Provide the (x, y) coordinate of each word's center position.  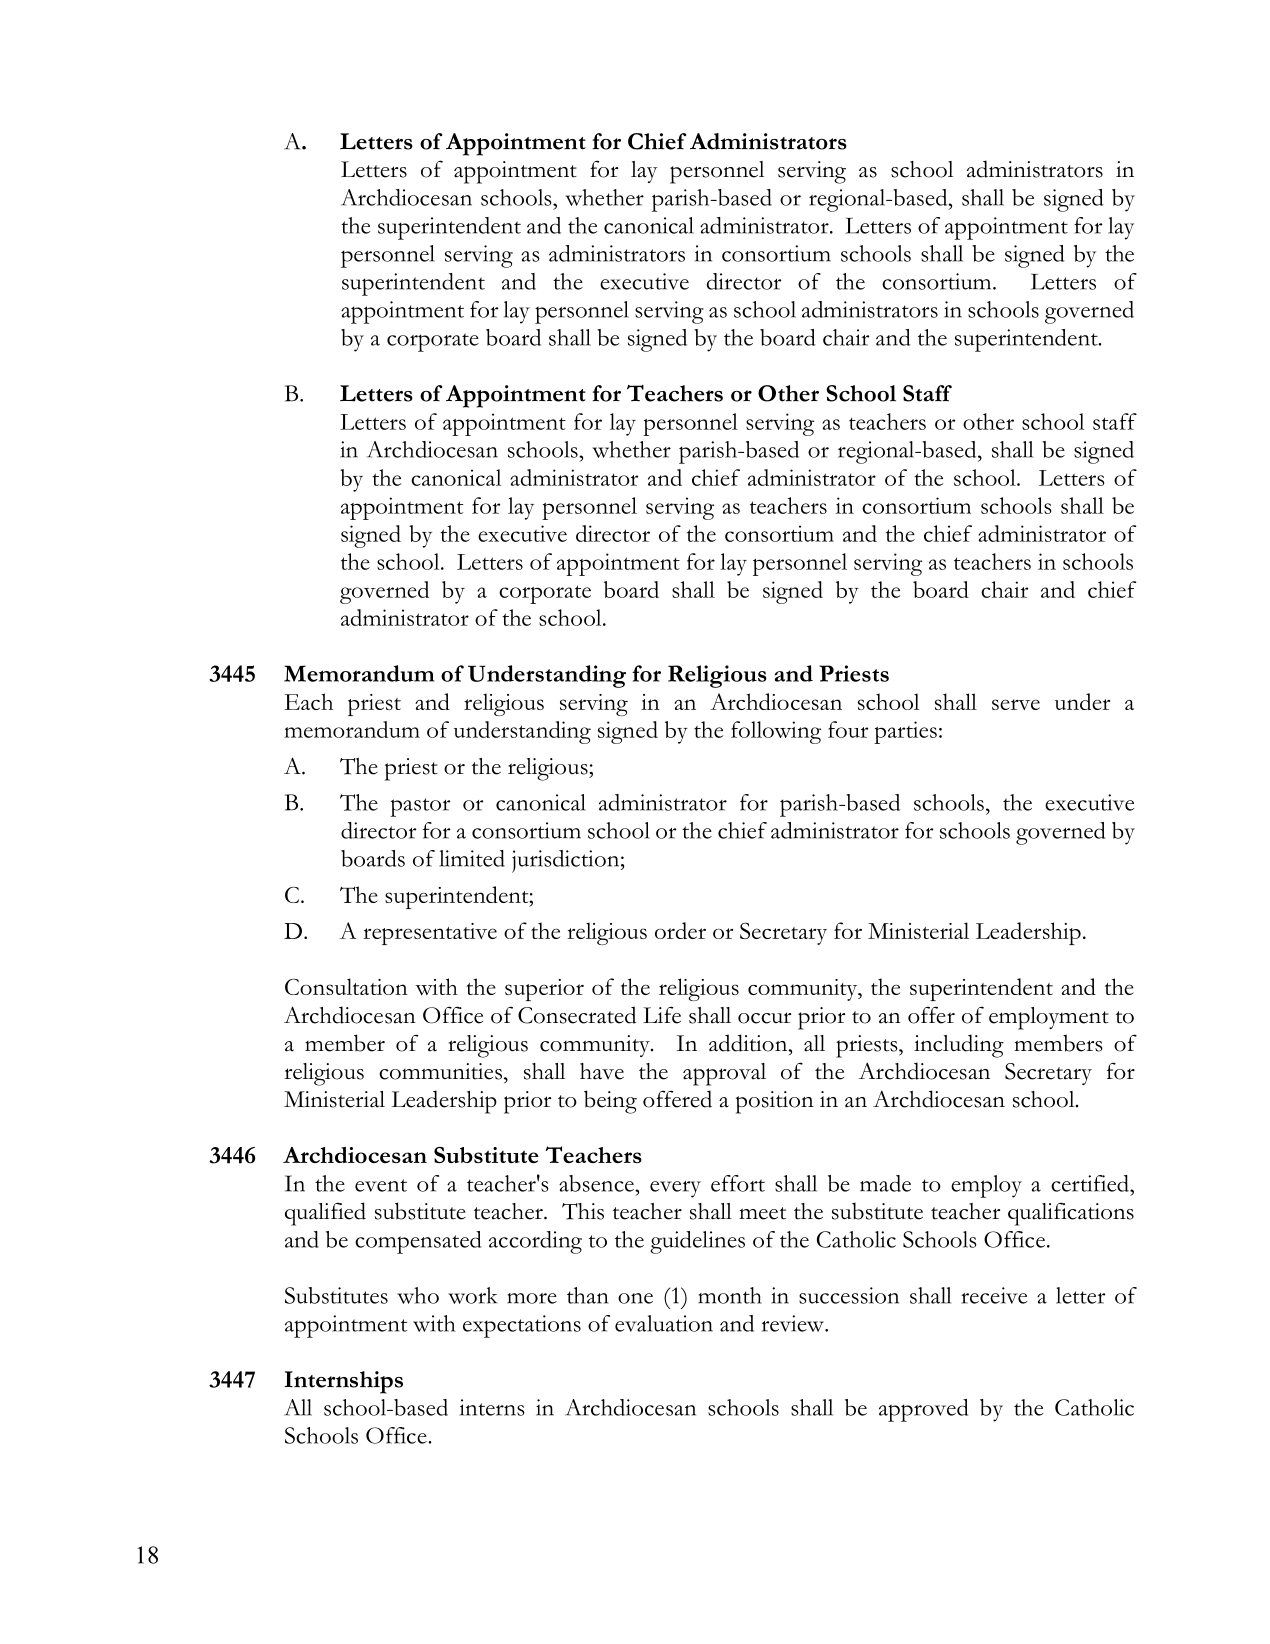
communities (440, 1071)
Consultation (346, 986)
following (776, 732)
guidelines (697, 1242)
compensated (418, 1242)
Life (662, 1015)
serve (1016, 704)
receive (994, 1295)
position (775, 1102)
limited (472, 858)
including (959, 1046)
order (680, 930)
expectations (522, 1326)
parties (905, 732)
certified (1091, 1183)
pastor (420, 807)
